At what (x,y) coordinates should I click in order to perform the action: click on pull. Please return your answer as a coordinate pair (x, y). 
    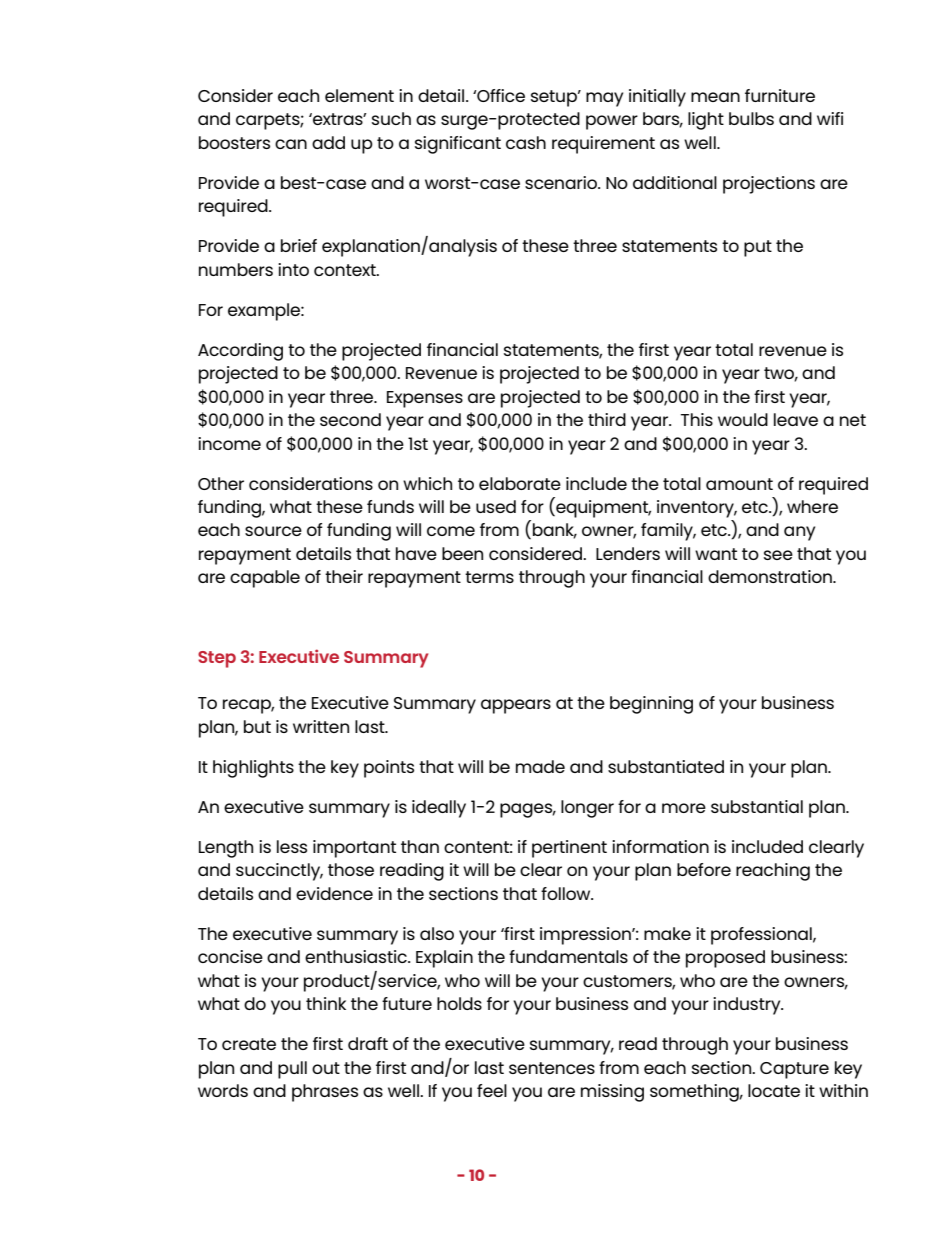
    Looking at the image, I should click on (292, 1070).
